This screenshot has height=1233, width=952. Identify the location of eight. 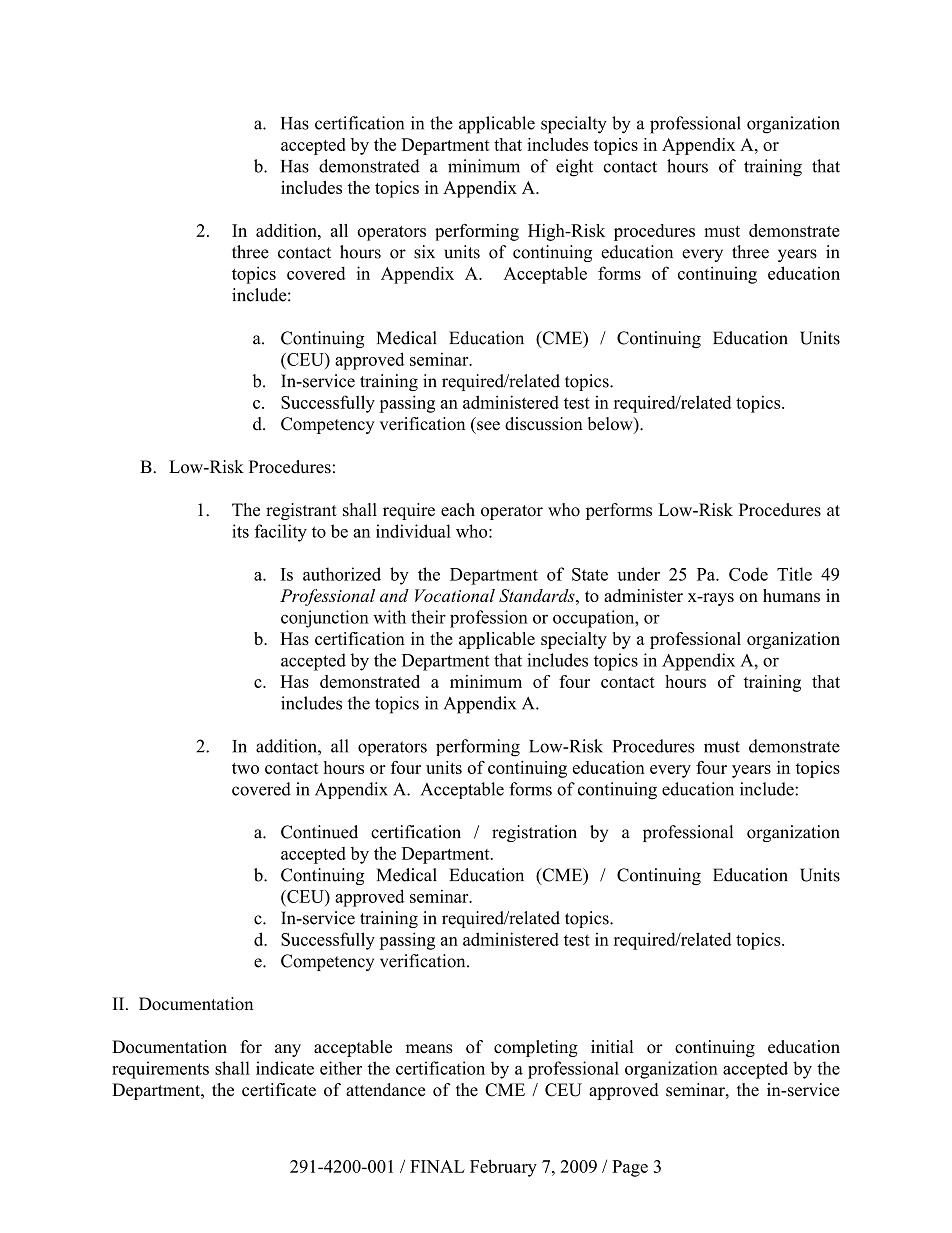
(574, 168).
